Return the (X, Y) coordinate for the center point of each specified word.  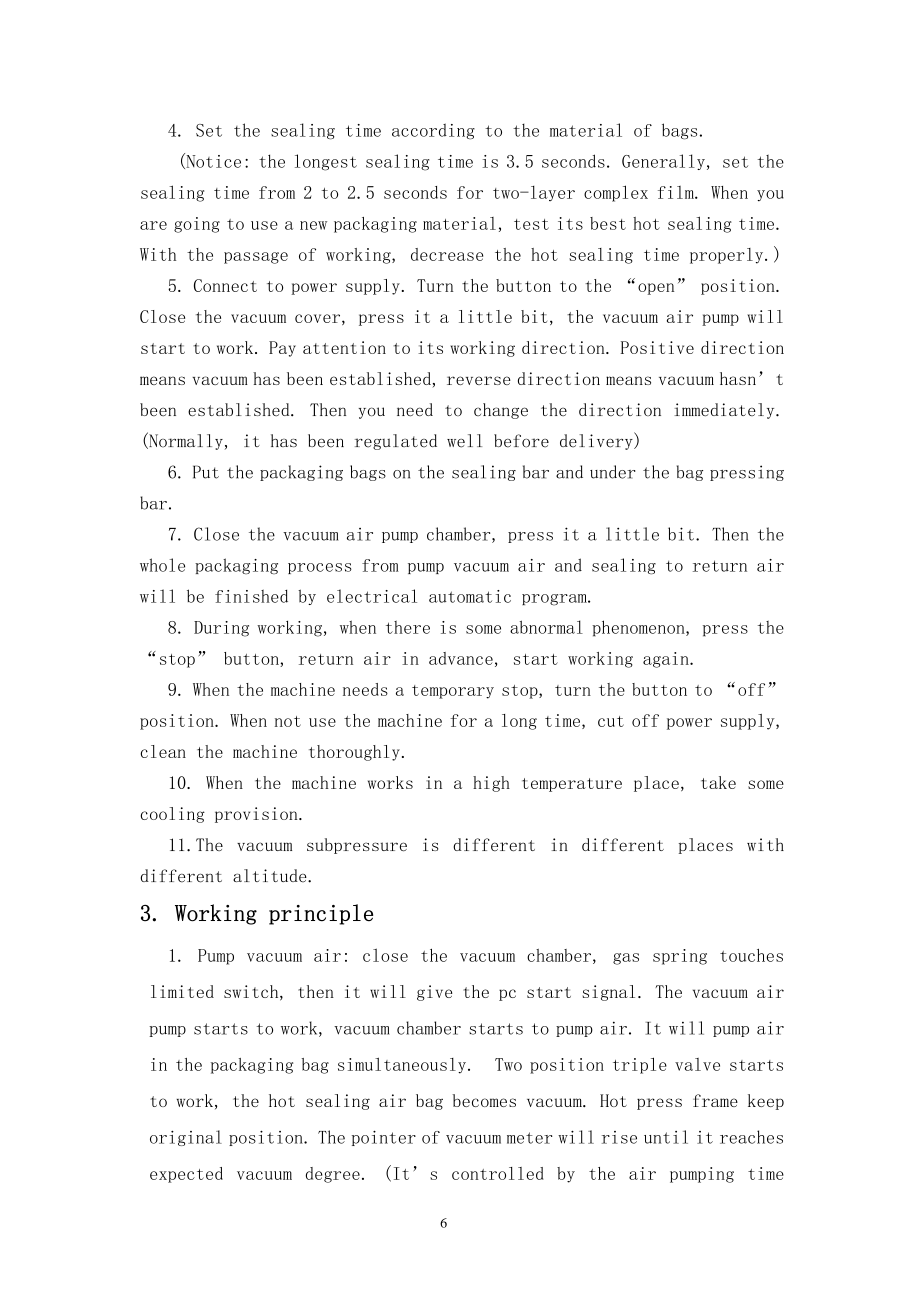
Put (206, 472)
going (197, 225)
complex (616, 193)
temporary (453, 692)
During (221, 629)
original (186, 1138)
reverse (479, 380)
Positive (657, 347)
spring (680, 957)
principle (321, 914)
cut (611, 721)
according (433, 131)
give (434, 993)
